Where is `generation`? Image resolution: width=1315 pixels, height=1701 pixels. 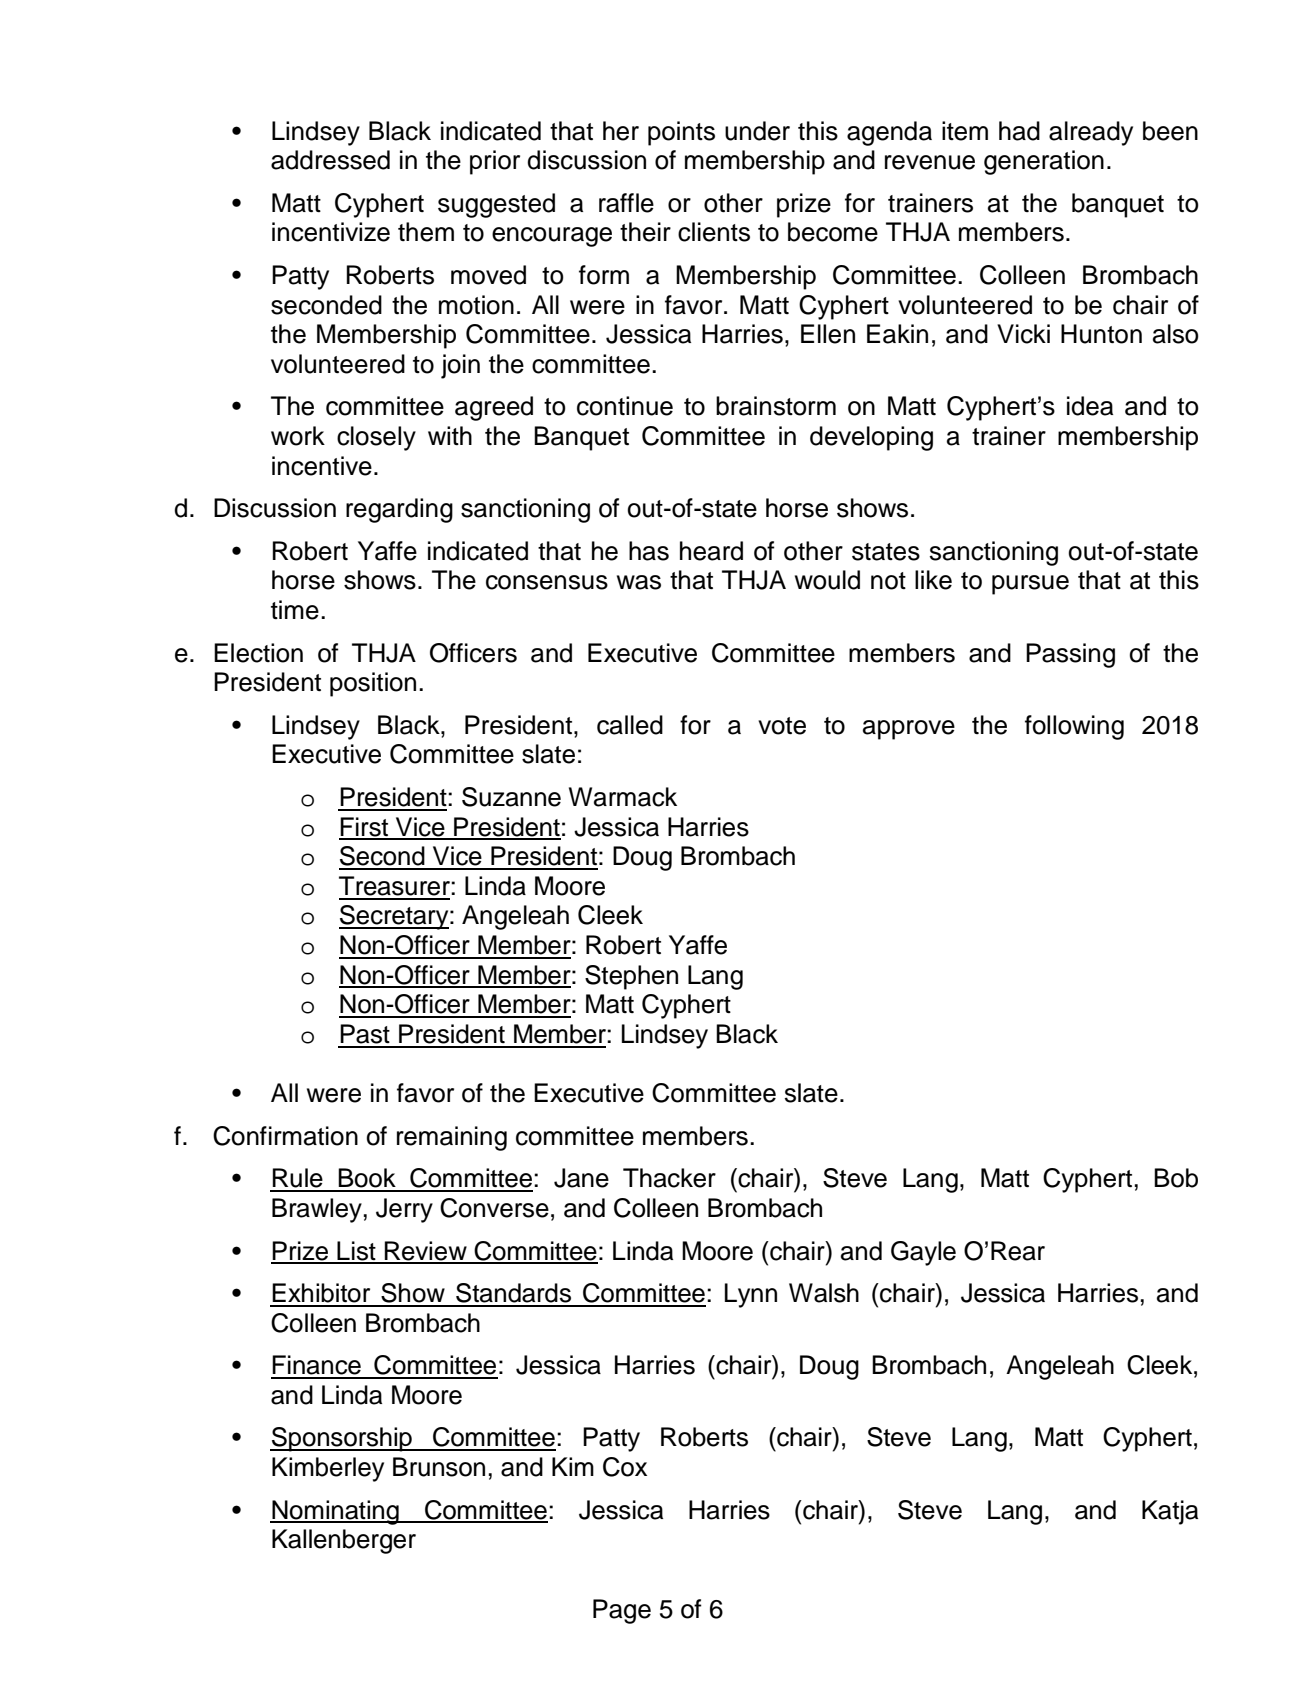
generation is located at coordinates (1044, 162).
